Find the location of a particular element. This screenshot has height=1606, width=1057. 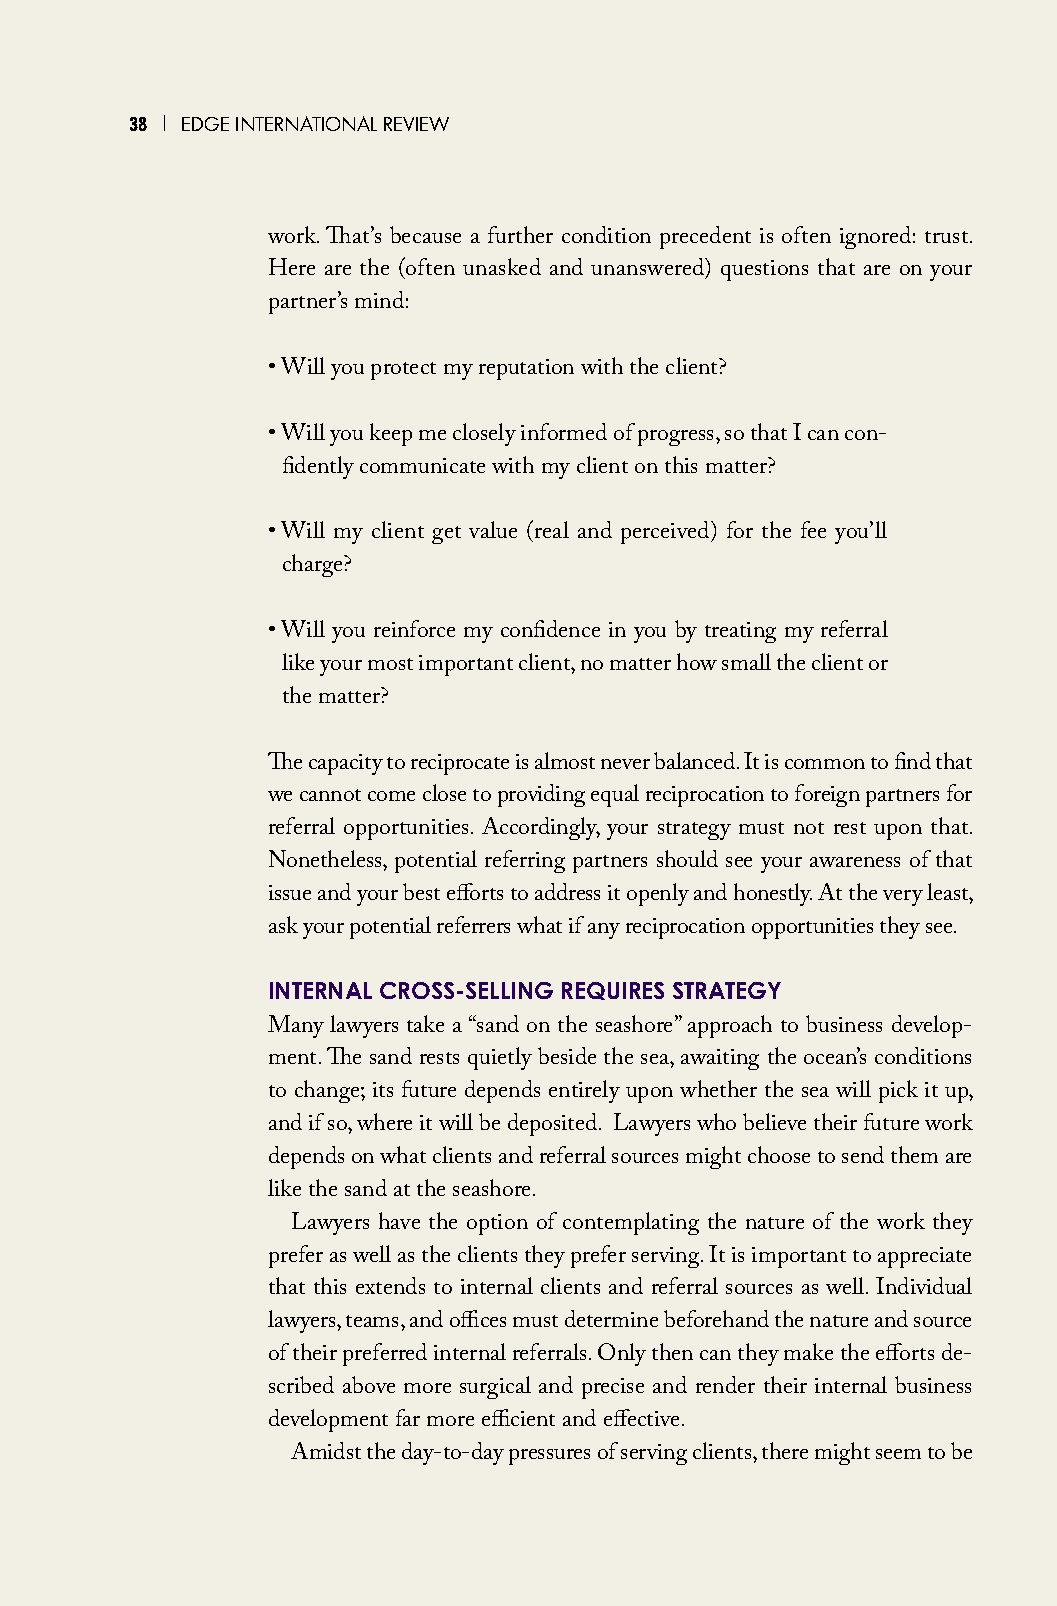

ignored is located at coordinates (875, 237).
